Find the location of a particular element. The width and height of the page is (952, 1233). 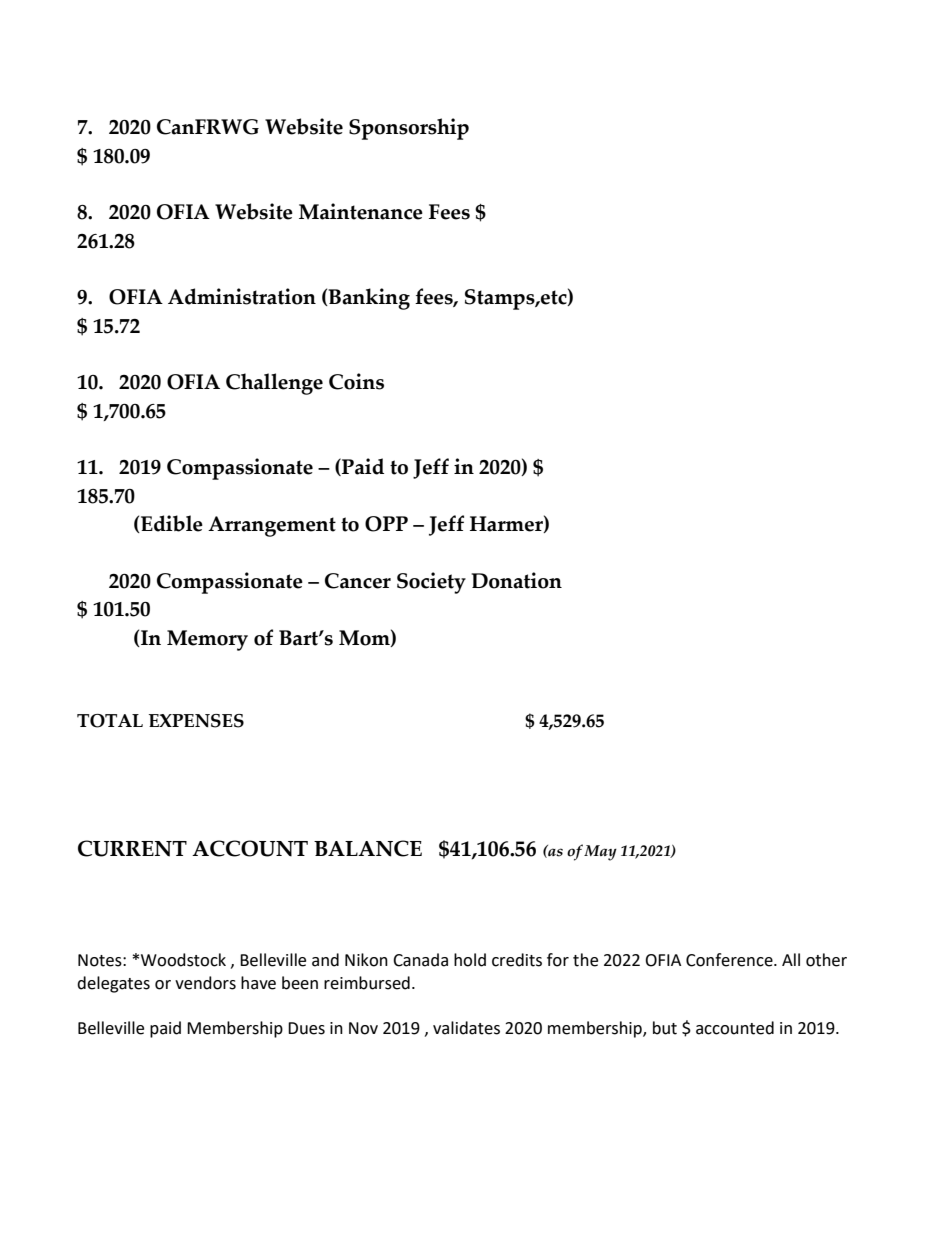

Coins is located at coordinates (356, 381).
